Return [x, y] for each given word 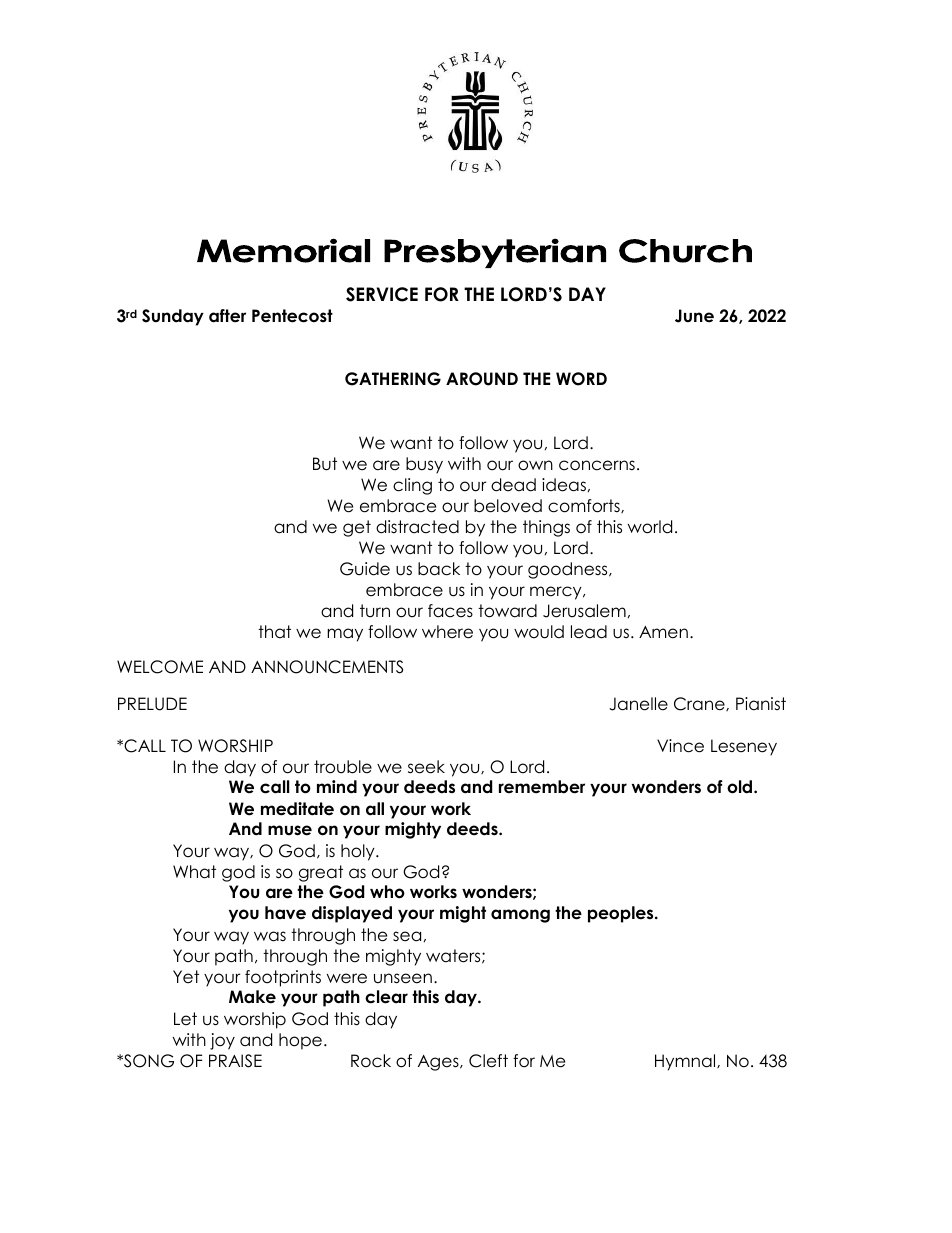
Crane [700, 704]
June [694, 316]
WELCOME [160, 667]
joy [222, 1041]
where [447, 632]
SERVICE [382, 294]
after [227, 316]
